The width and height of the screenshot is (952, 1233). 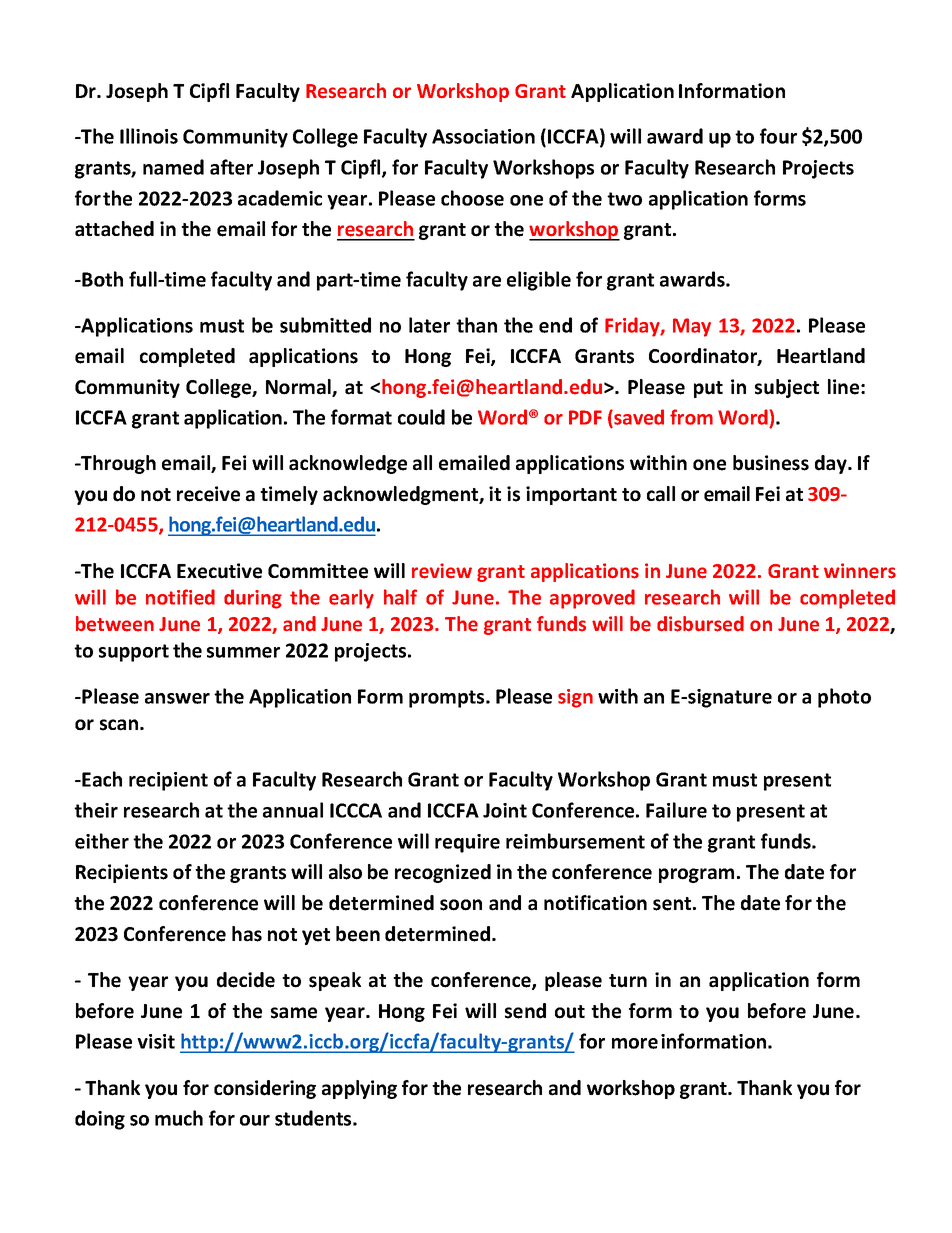 I want to click on named, so click(x=173, y=167).
